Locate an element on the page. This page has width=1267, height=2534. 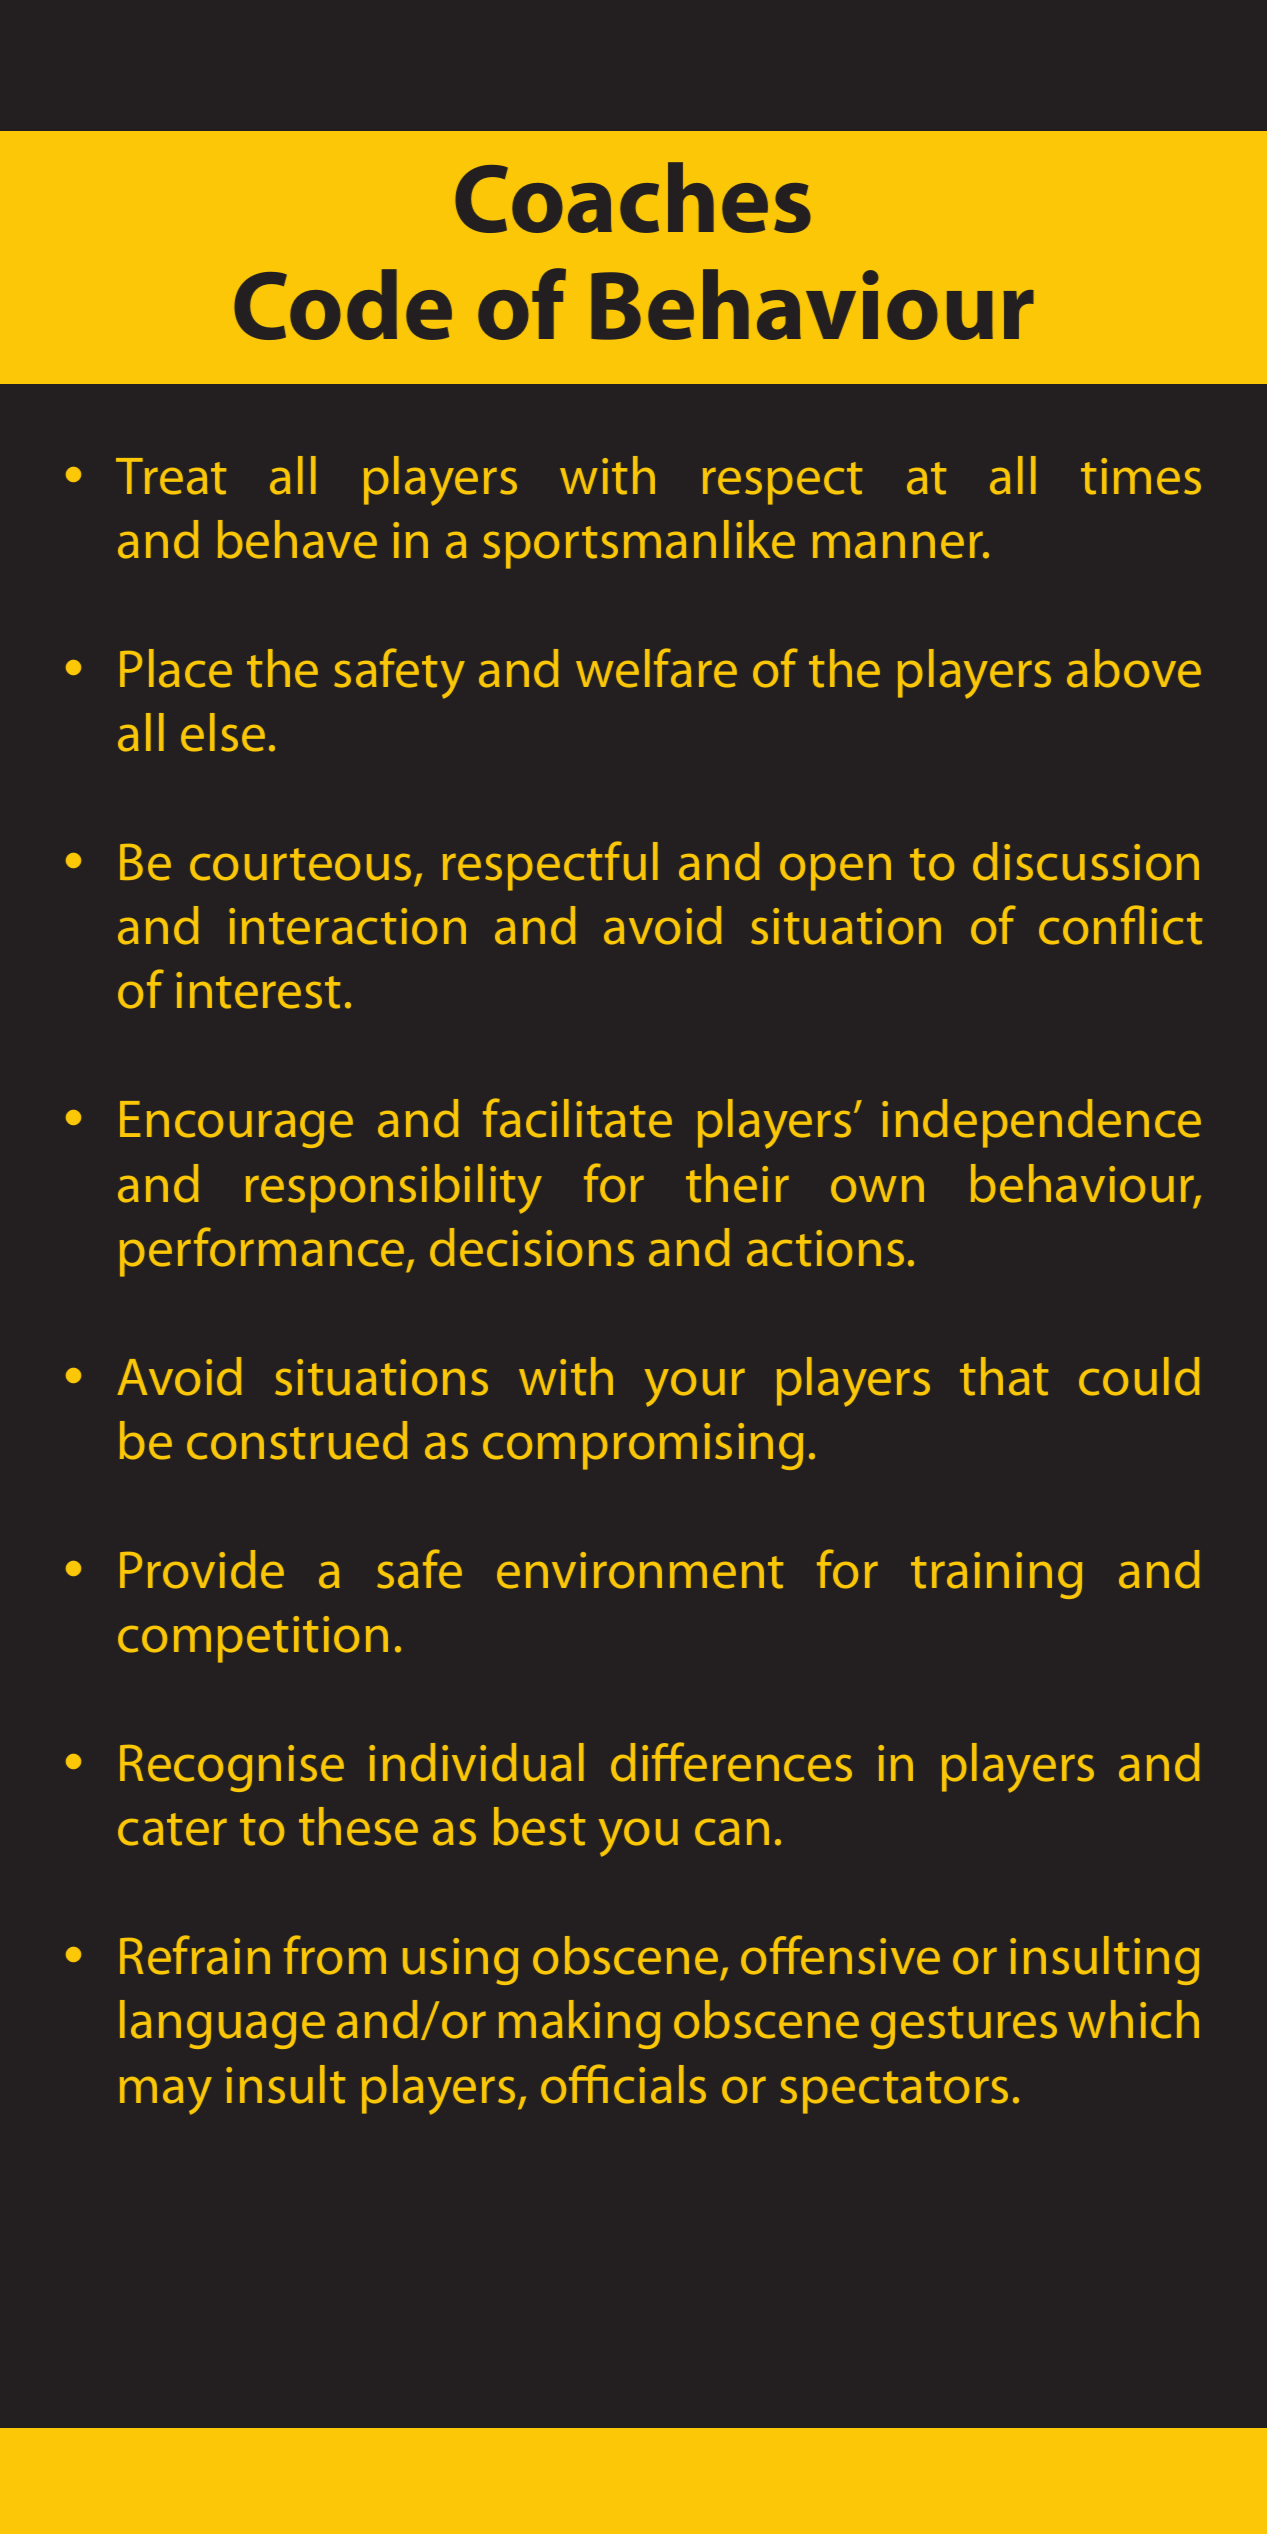
facilitate is located at coordinates (577, 1118).
